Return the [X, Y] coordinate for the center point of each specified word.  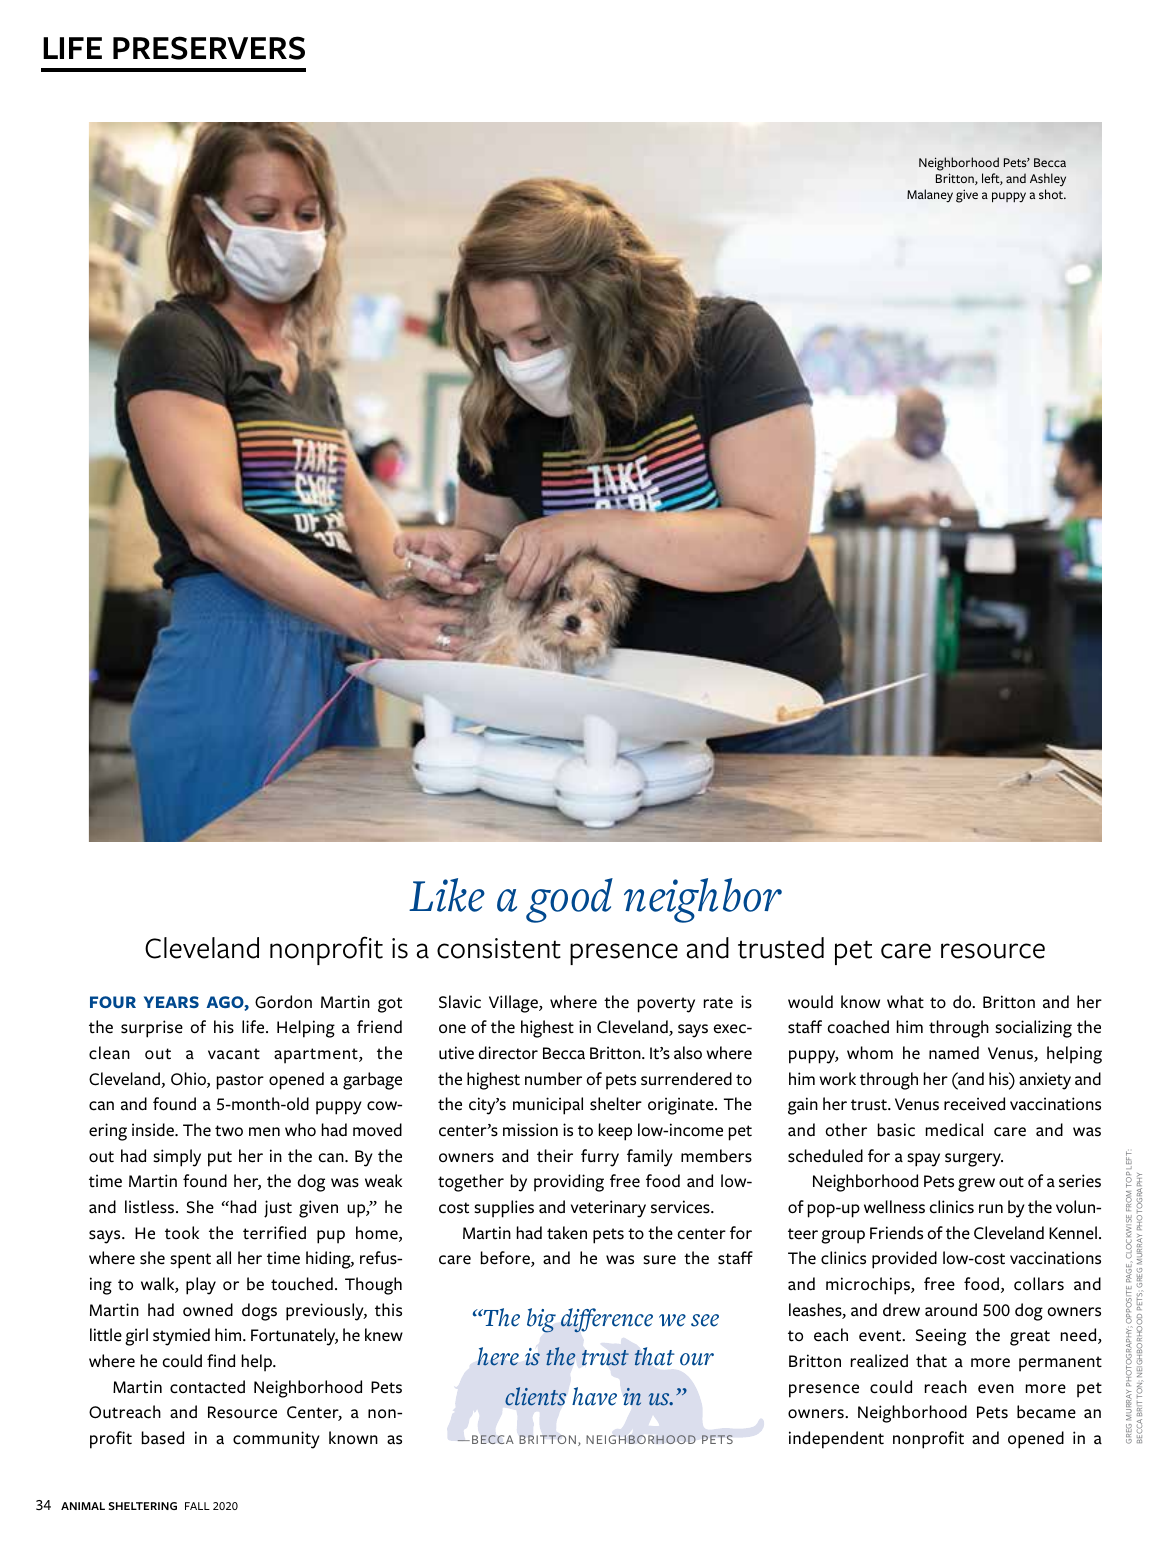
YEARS [171, 1002]
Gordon [283, 1002]
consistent [499, 948]
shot [1052, 194]
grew [976, 1185]
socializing [1033, 1029]
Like [447, 895]
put [220, 1159]
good [569, 900]
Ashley [1048, 180]
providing [569, 1183]
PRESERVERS [209, 48]
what [905, 1002]
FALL [197, 1506]
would [810, 1002]
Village [514, 1004]
